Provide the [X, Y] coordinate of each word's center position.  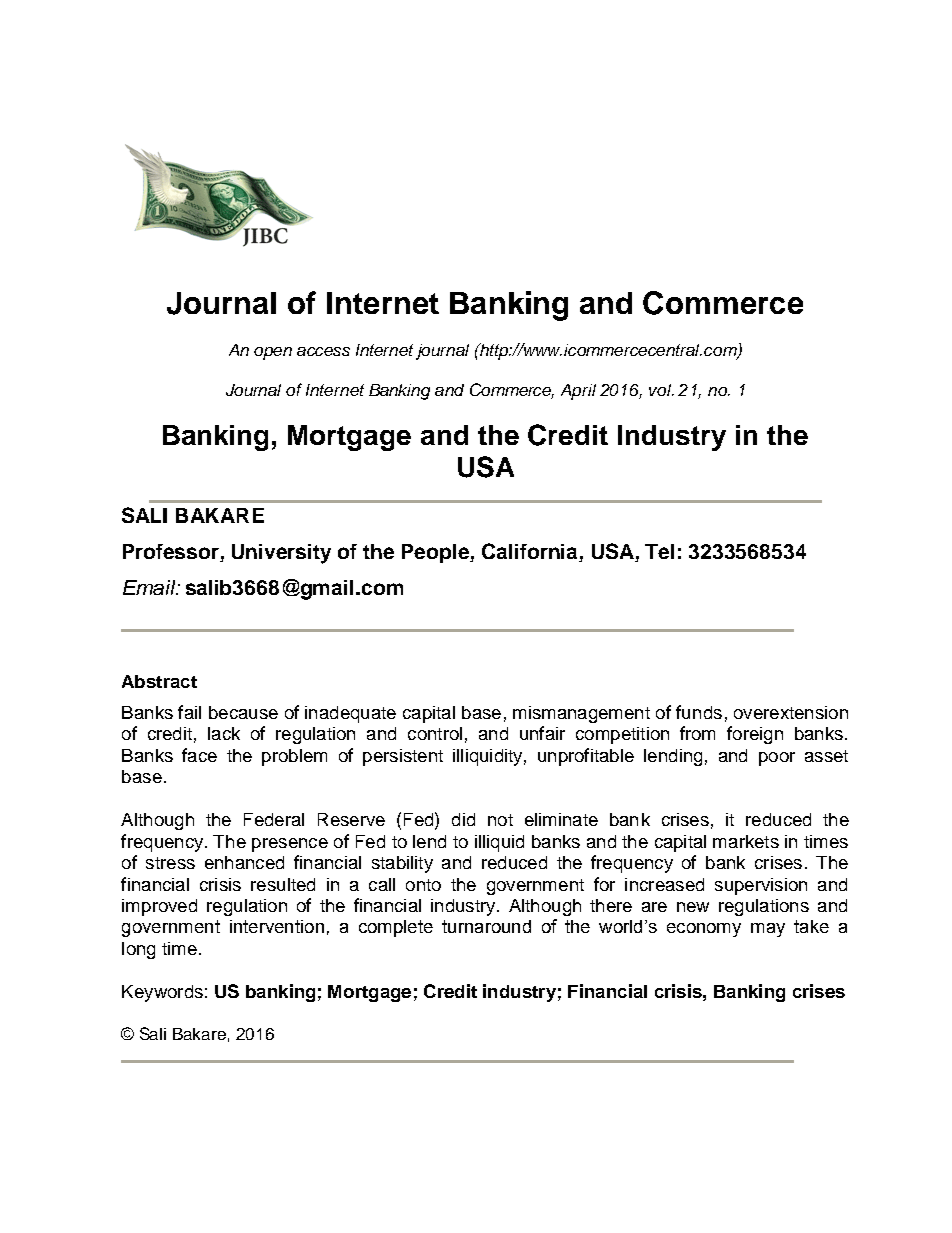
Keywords [162, 993]
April [578, 392]
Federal [274, 819]
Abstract [159, 681]
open [273, 353]
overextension [791, 712]
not [500, 820]
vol [661, 390]
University [281, 554]
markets [746, 841]
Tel [659, 551]
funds [699, 712]
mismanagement [581, 714]
